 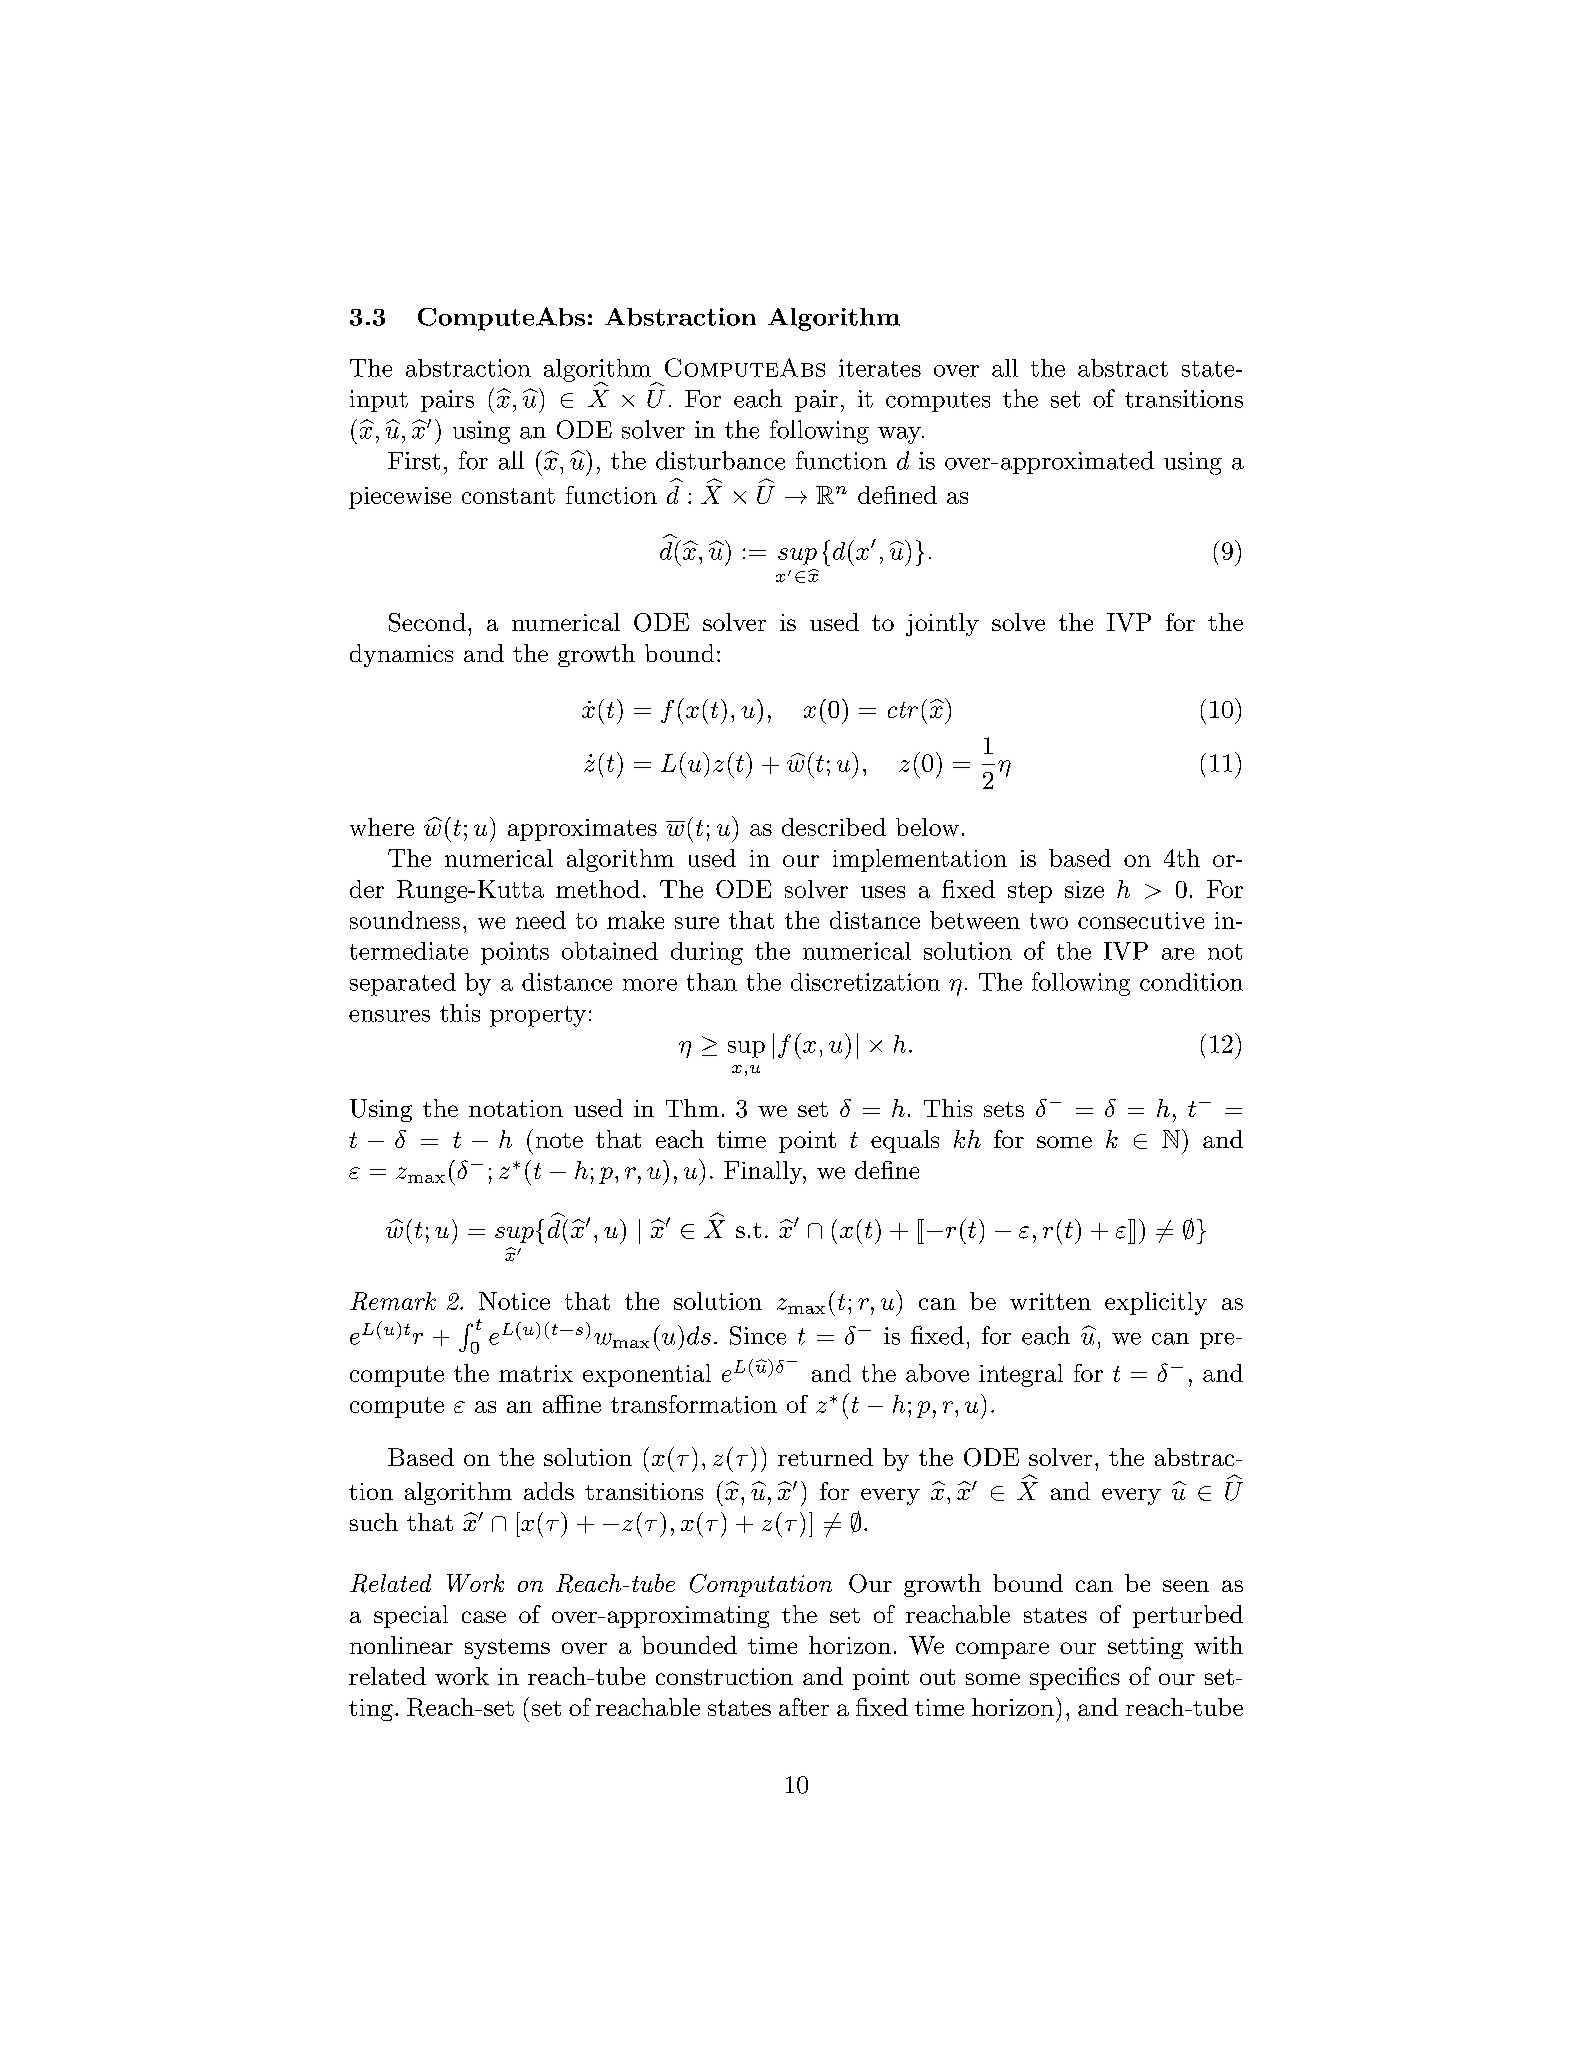 What do you see at coordinates (382, 827) in the screenshot?
I see `where` at bounding box center [382, 827].
